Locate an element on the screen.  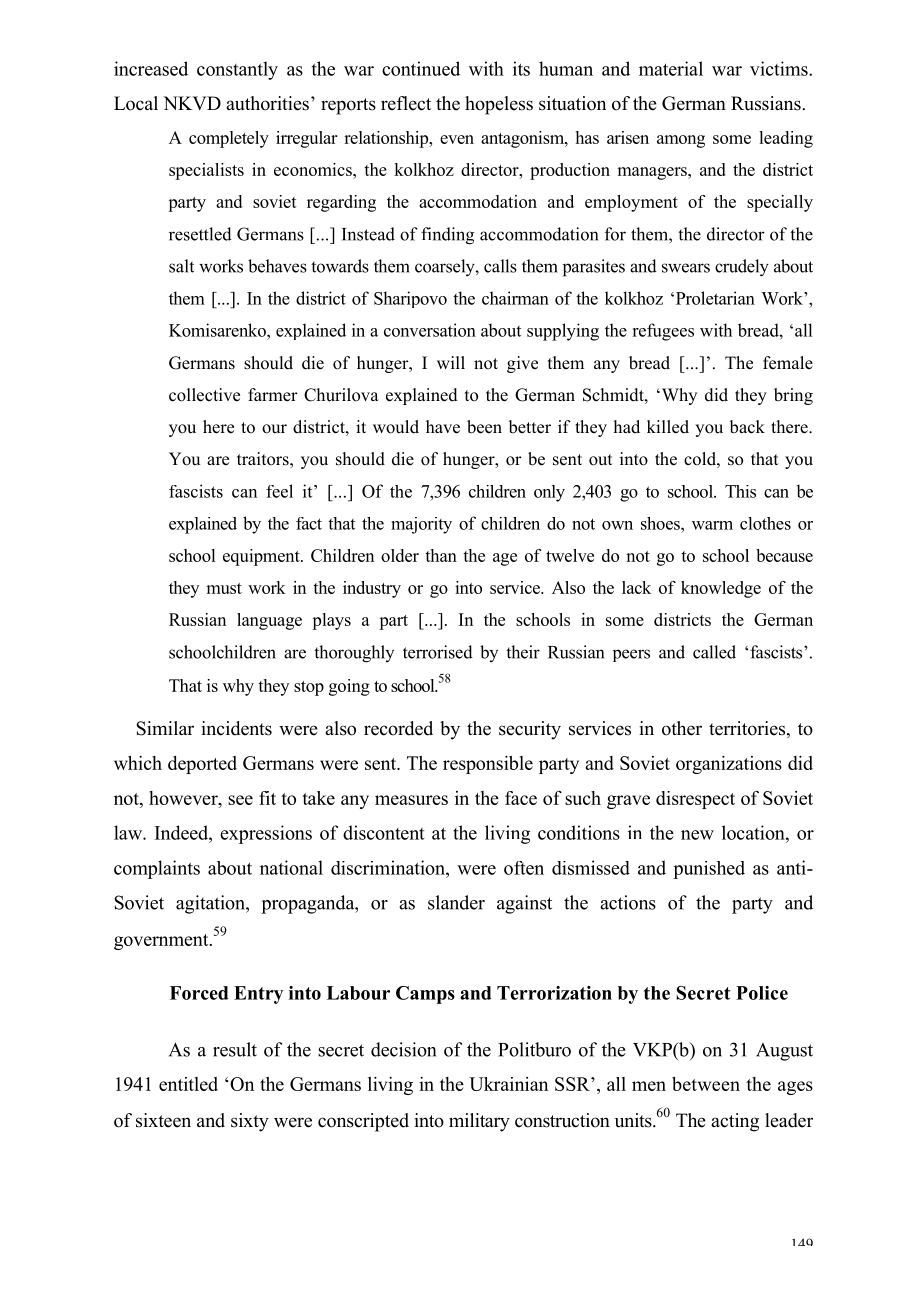
material is located at coordinates (671, 68).
